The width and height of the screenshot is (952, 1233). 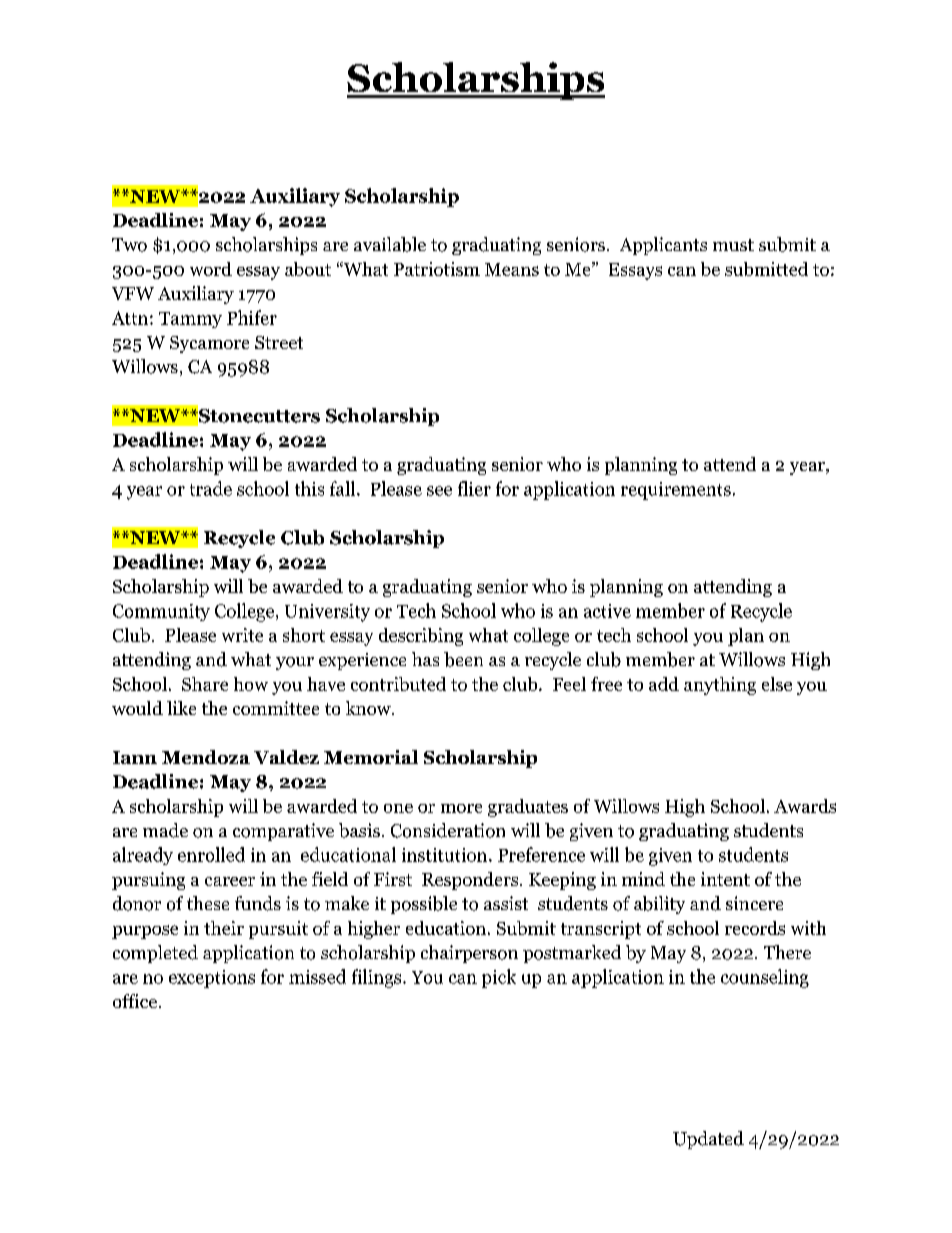 I want to click on Patriotism, so click(x=437, y=269).
